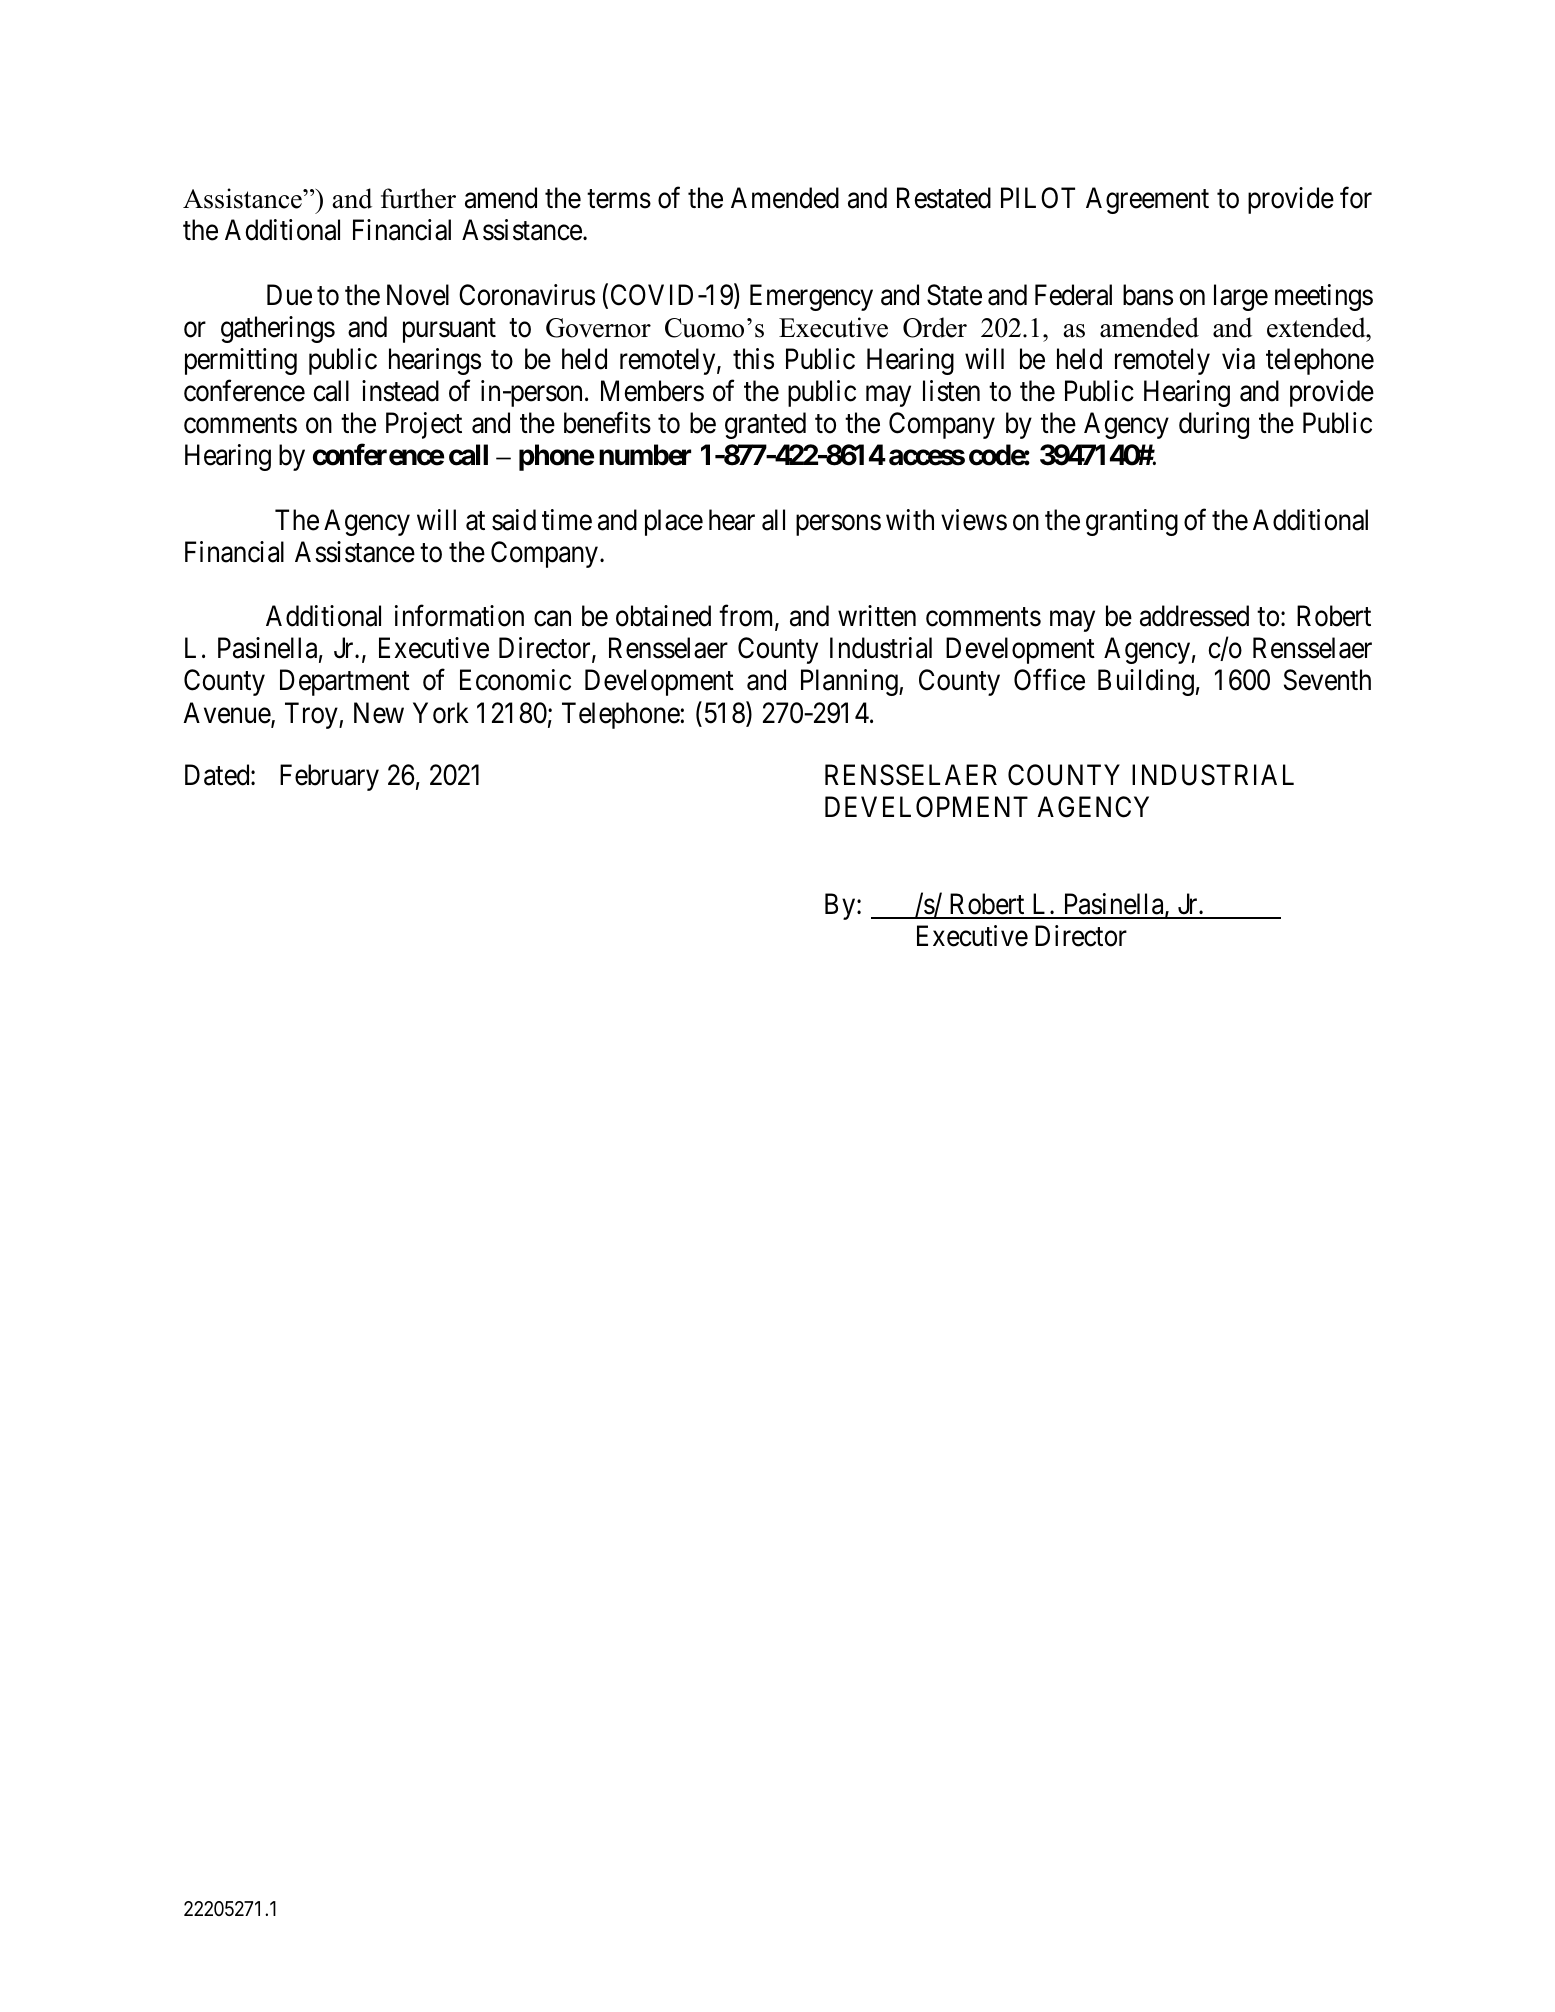 Image resolution: width=1555 pixels, height=2012 pixels. I want to click on said, so click(514, 520).
